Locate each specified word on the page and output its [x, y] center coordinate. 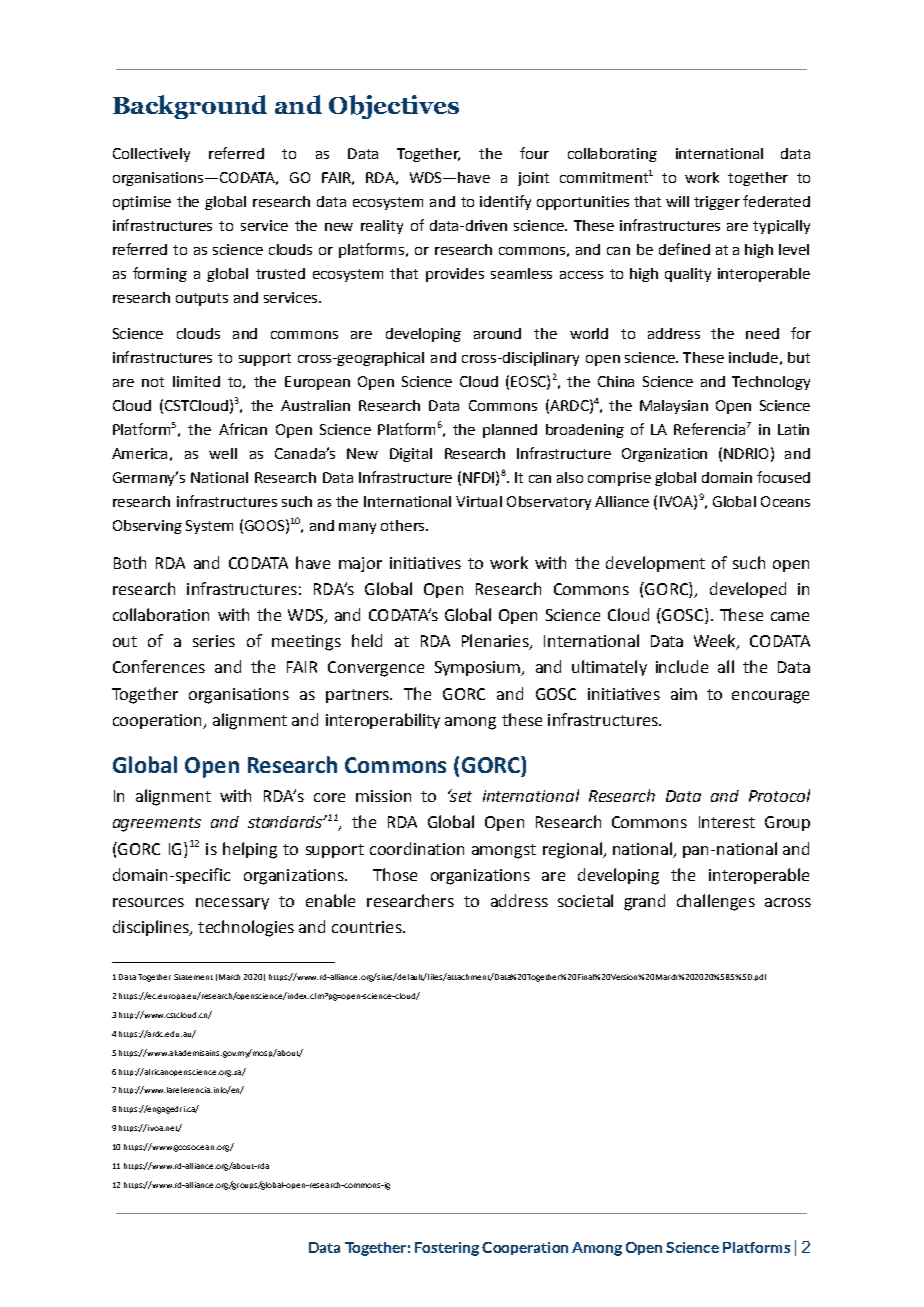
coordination [417, 848]
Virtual [479, 501]
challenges [716, 902]
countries [368, 927]
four [534, 153]
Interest [727, 822]
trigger [717, 203]
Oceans [785, 501]
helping [250, 850]
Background [190, 107]
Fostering [447, 1249]
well [223, 453]
